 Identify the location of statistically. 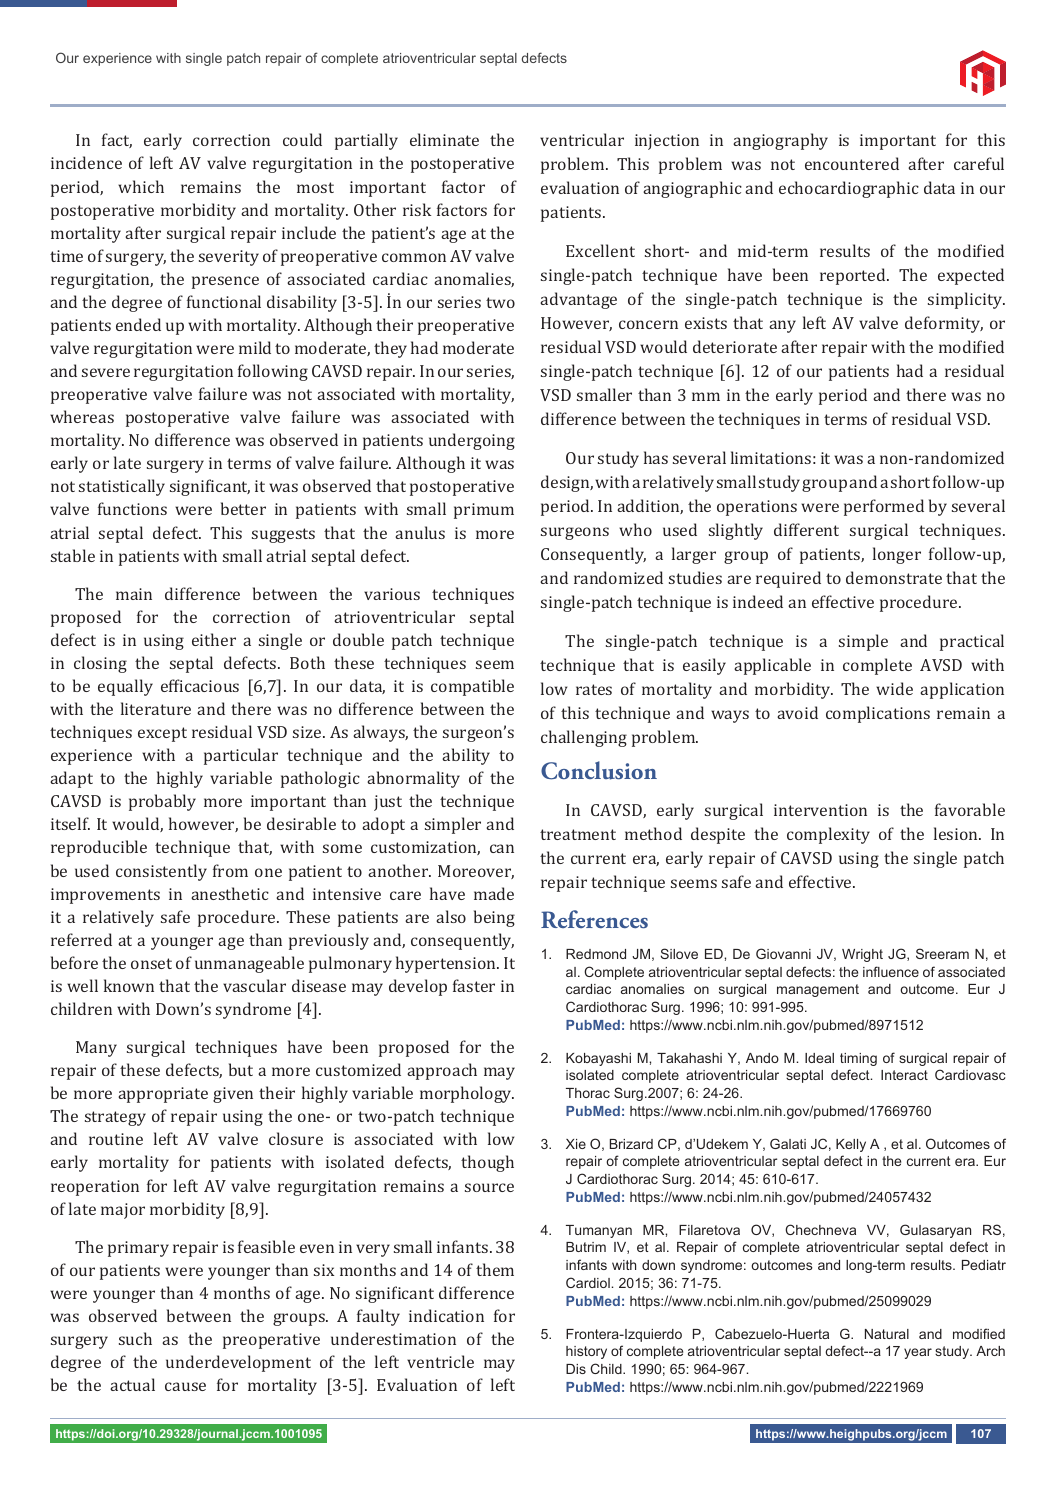
(122, 487).
